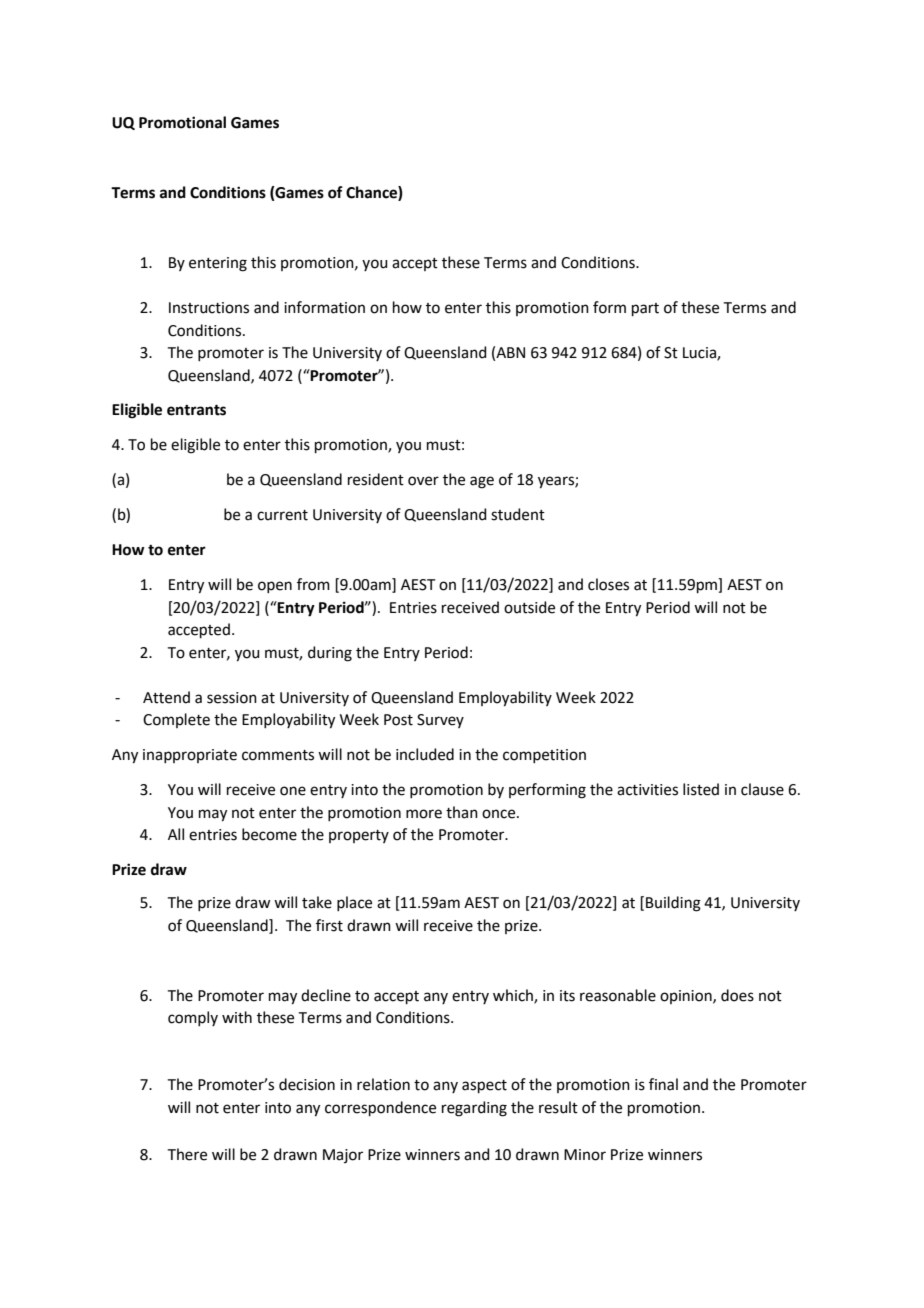 The width and height of the screenshot is (924, 1308). Describe the element at coordinates (700, 354) in the screenshot. I see `Lucia` at that location.
